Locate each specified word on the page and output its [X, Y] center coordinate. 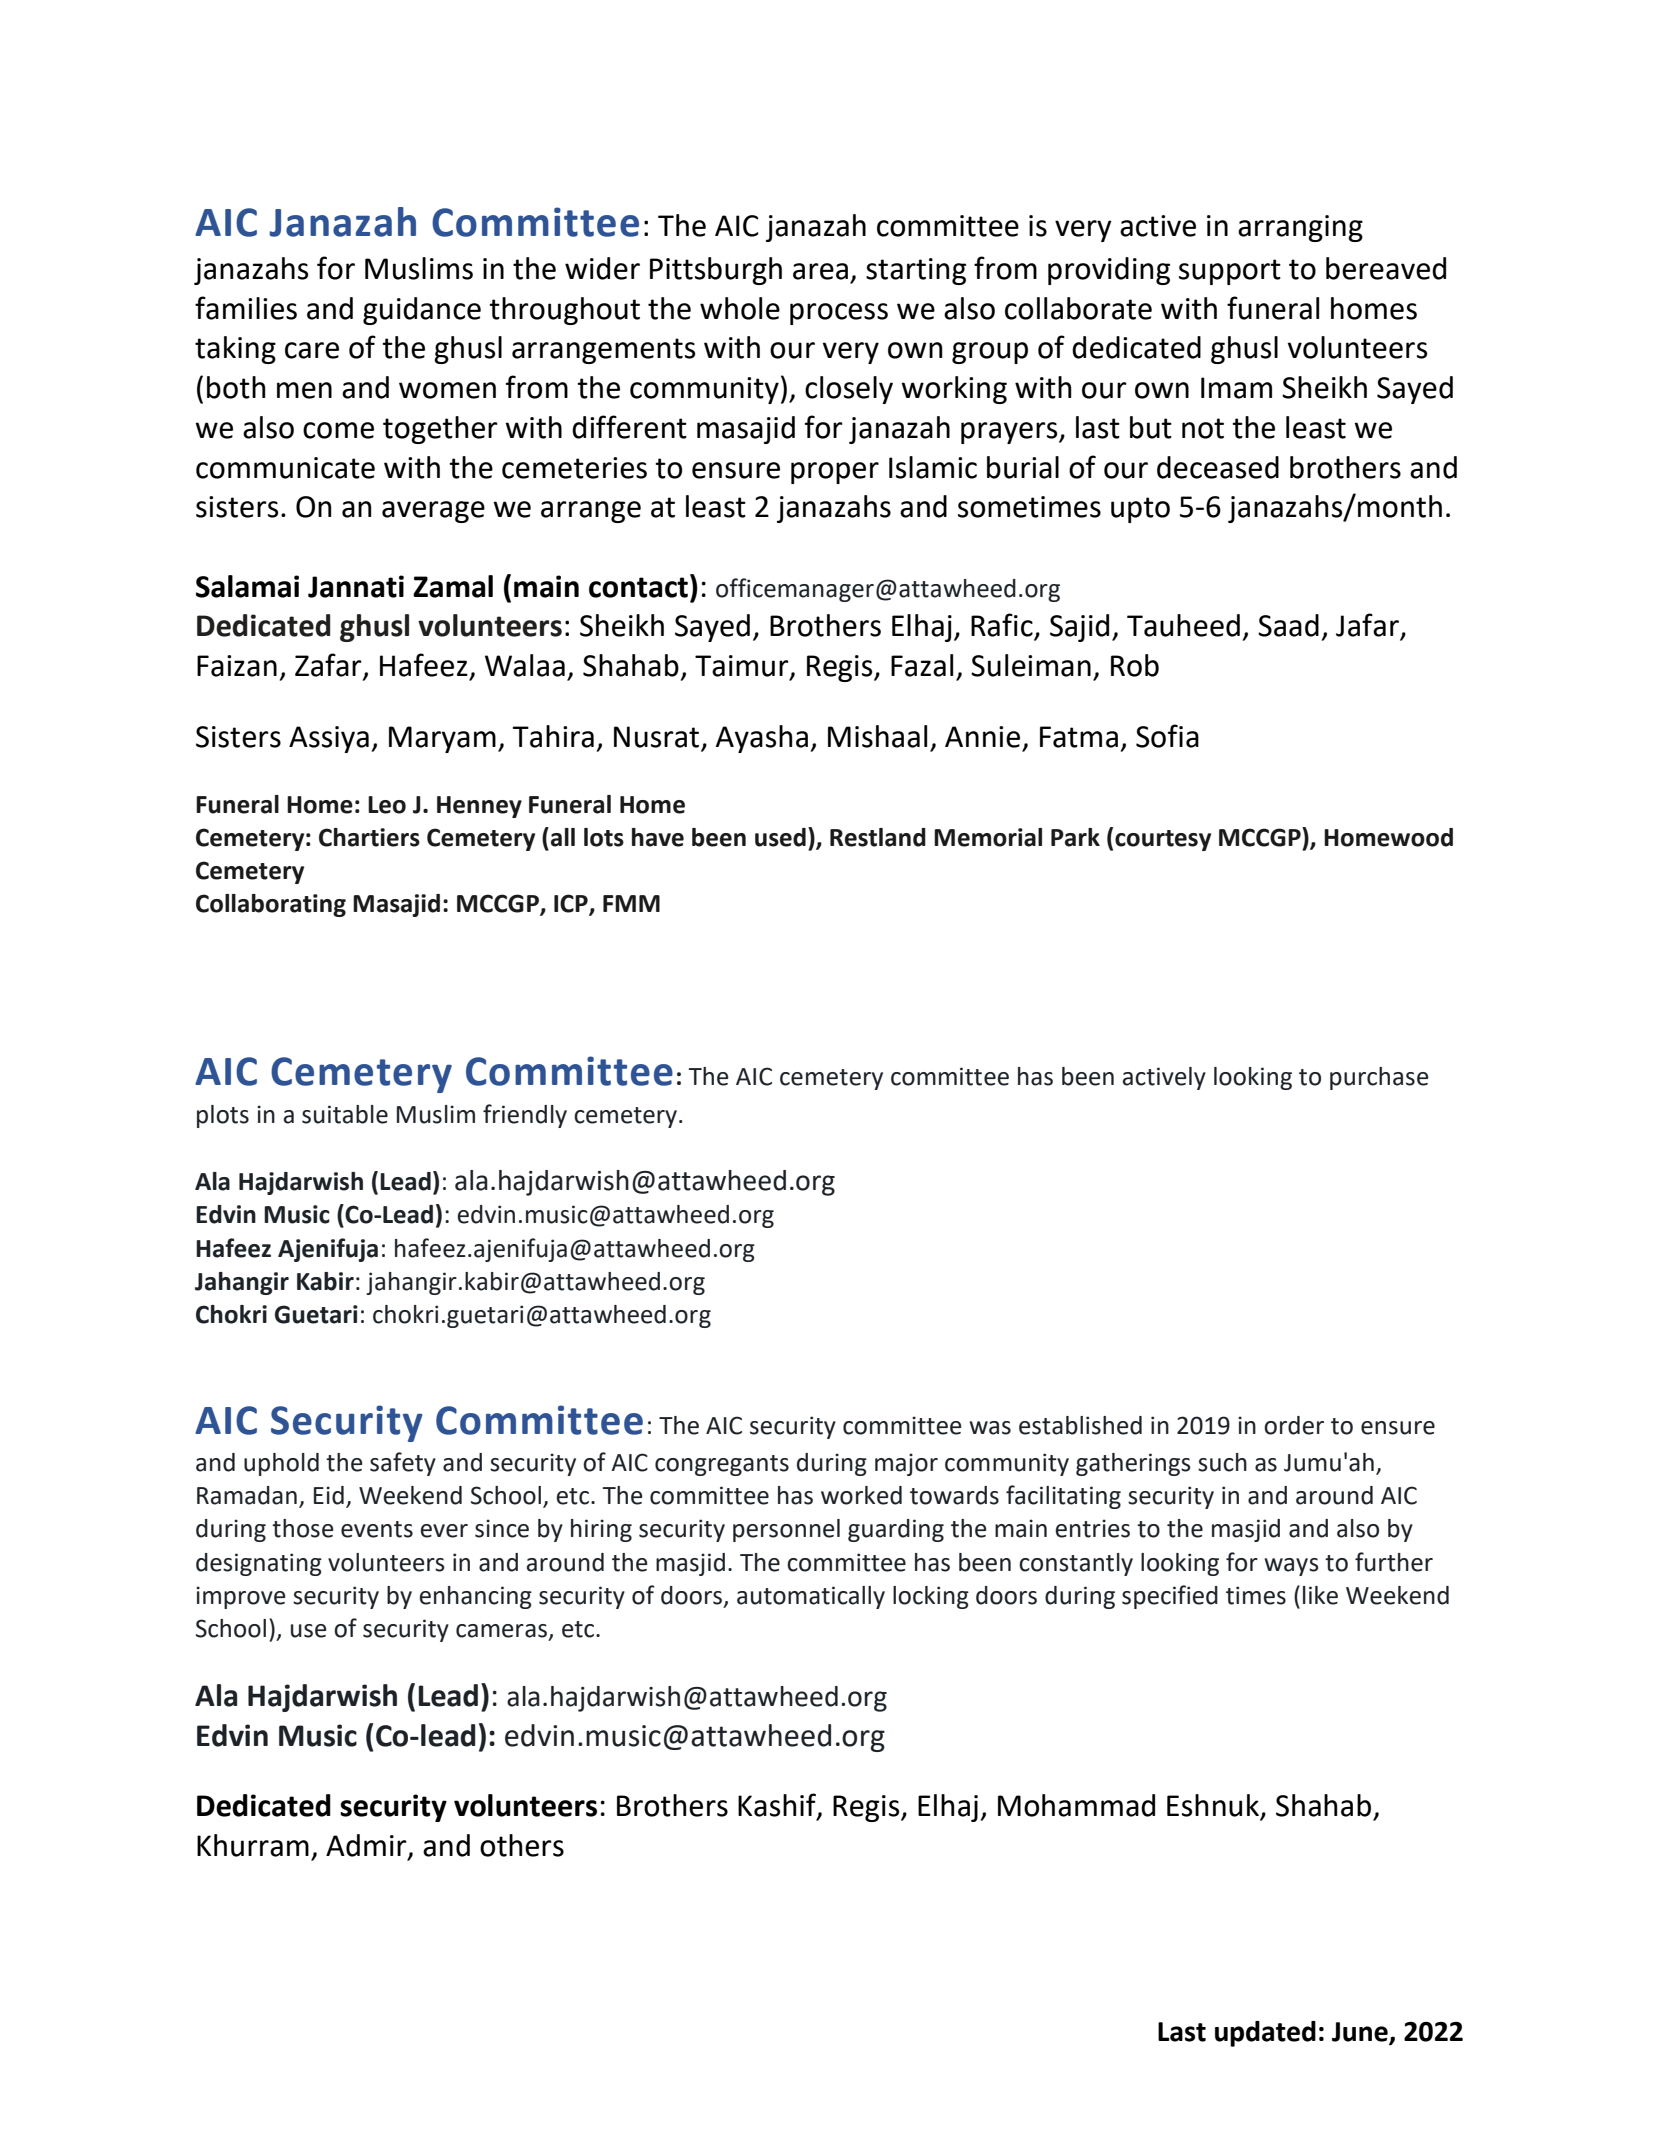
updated [1265, 2034]
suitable [345, 1114]
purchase [1379, 1078]
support [1230, 272]
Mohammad [1076, 1805]
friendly [525, 1116]
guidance [422, 311]
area [820, 271]
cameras [501, 1631]
